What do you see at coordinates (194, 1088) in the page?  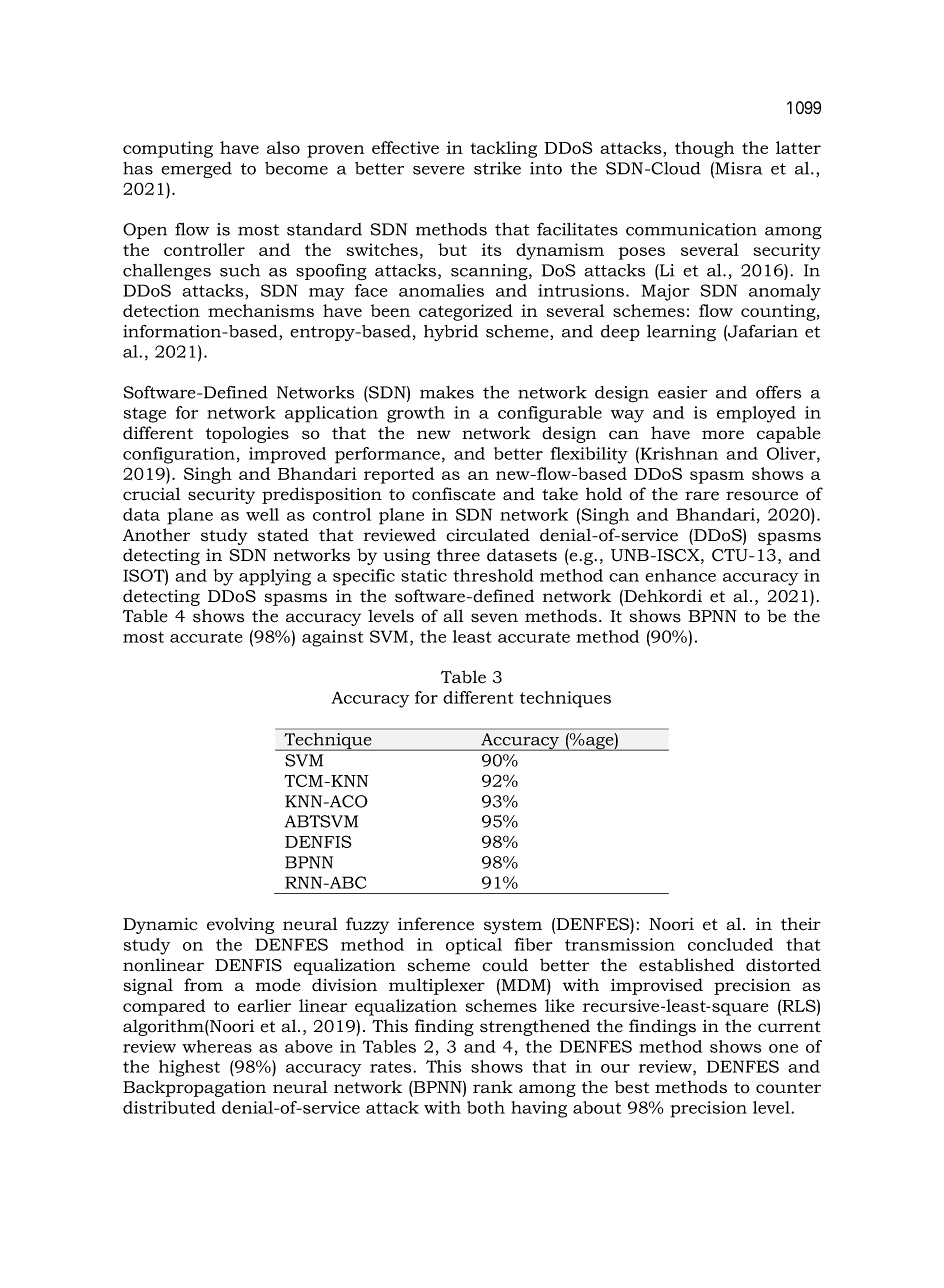 I see `Backpropagation` at bounding box center [194, 1088].
